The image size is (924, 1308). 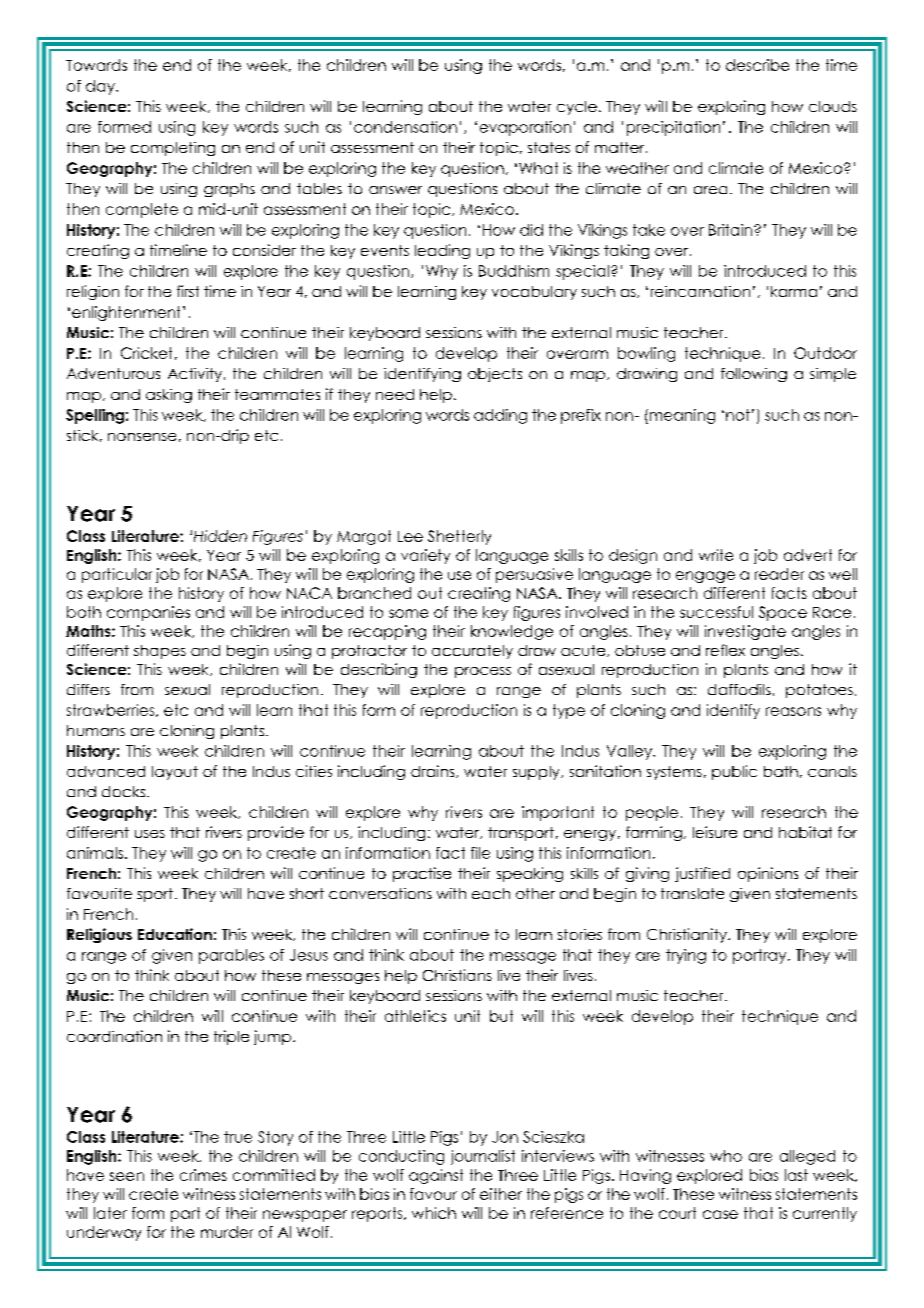 I want to click on crimes, so click(x=203, y=1175).
